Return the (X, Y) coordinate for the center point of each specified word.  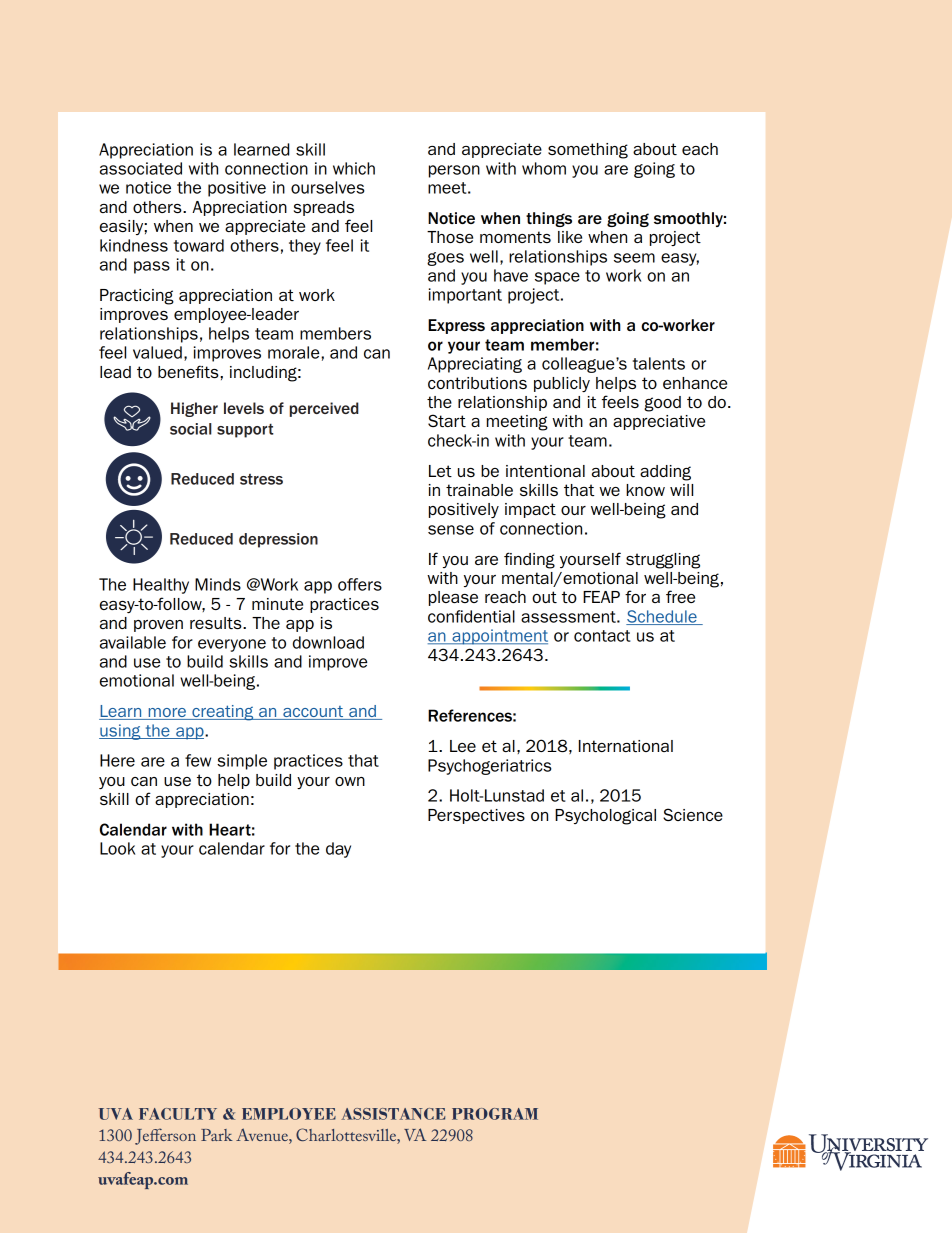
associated (141, 168)
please (453, 598)
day (338, 850)
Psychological (605, 817)
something (588, 151)
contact (602, 636)
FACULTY (178, 1114)
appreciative (659, 422)
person (454, 171)
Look (117, 848)
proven (158, 626)
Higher (194, 409)
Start (447, 420)
